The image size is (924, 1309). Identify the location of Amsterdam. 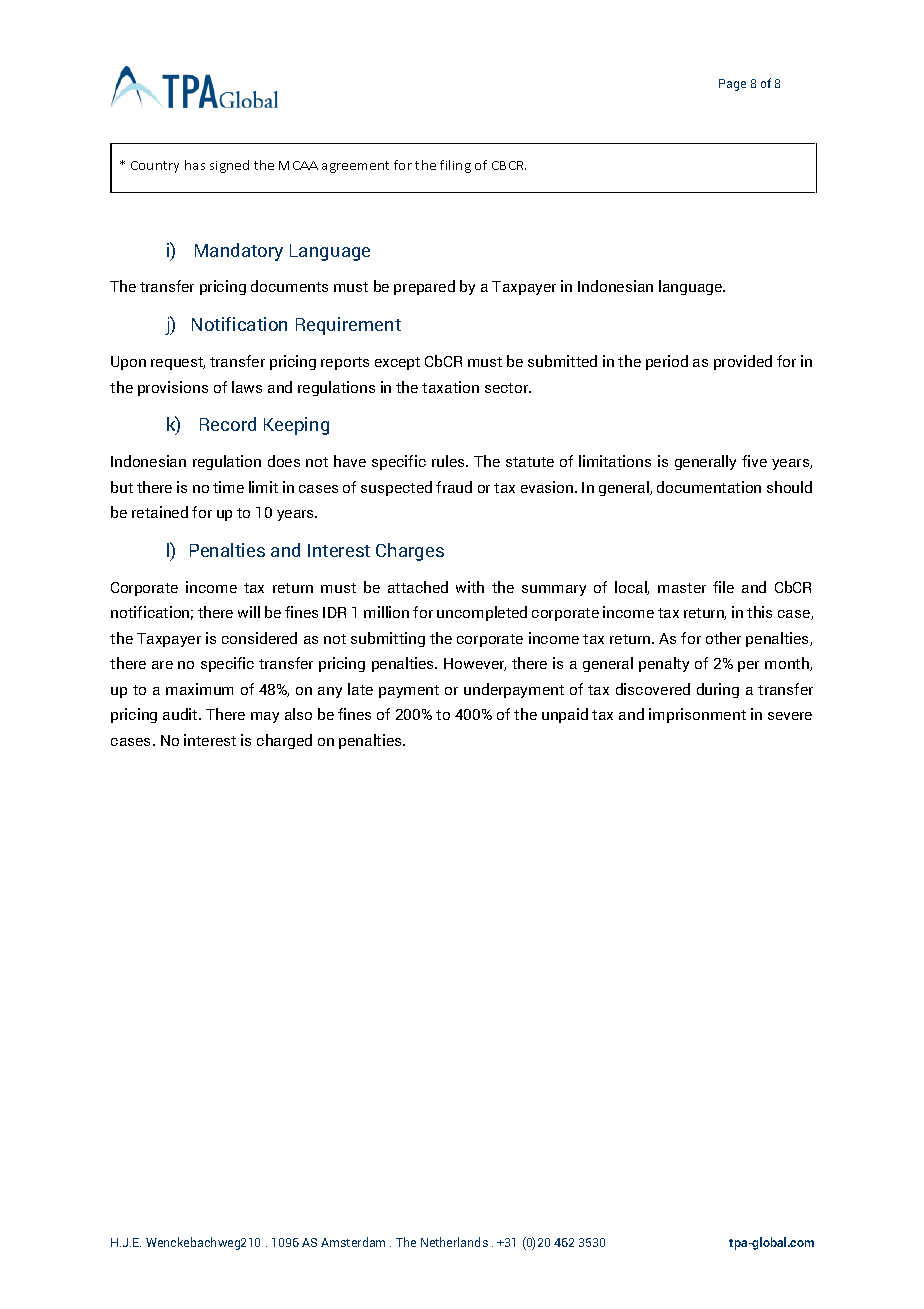
(353, 1242).
